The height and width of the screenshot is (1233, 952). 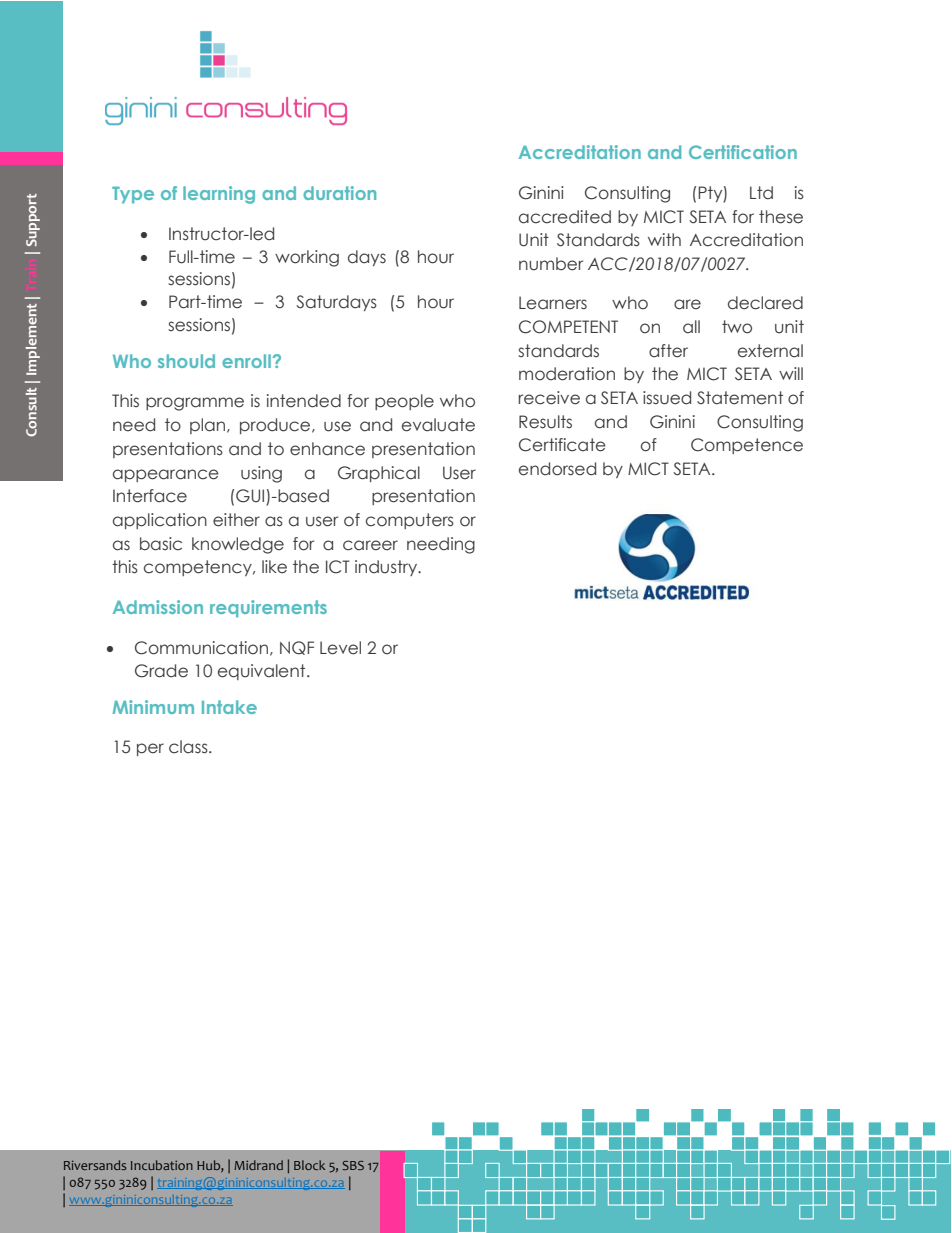 I want to click on SBS, so click(x=353, y=1165).
